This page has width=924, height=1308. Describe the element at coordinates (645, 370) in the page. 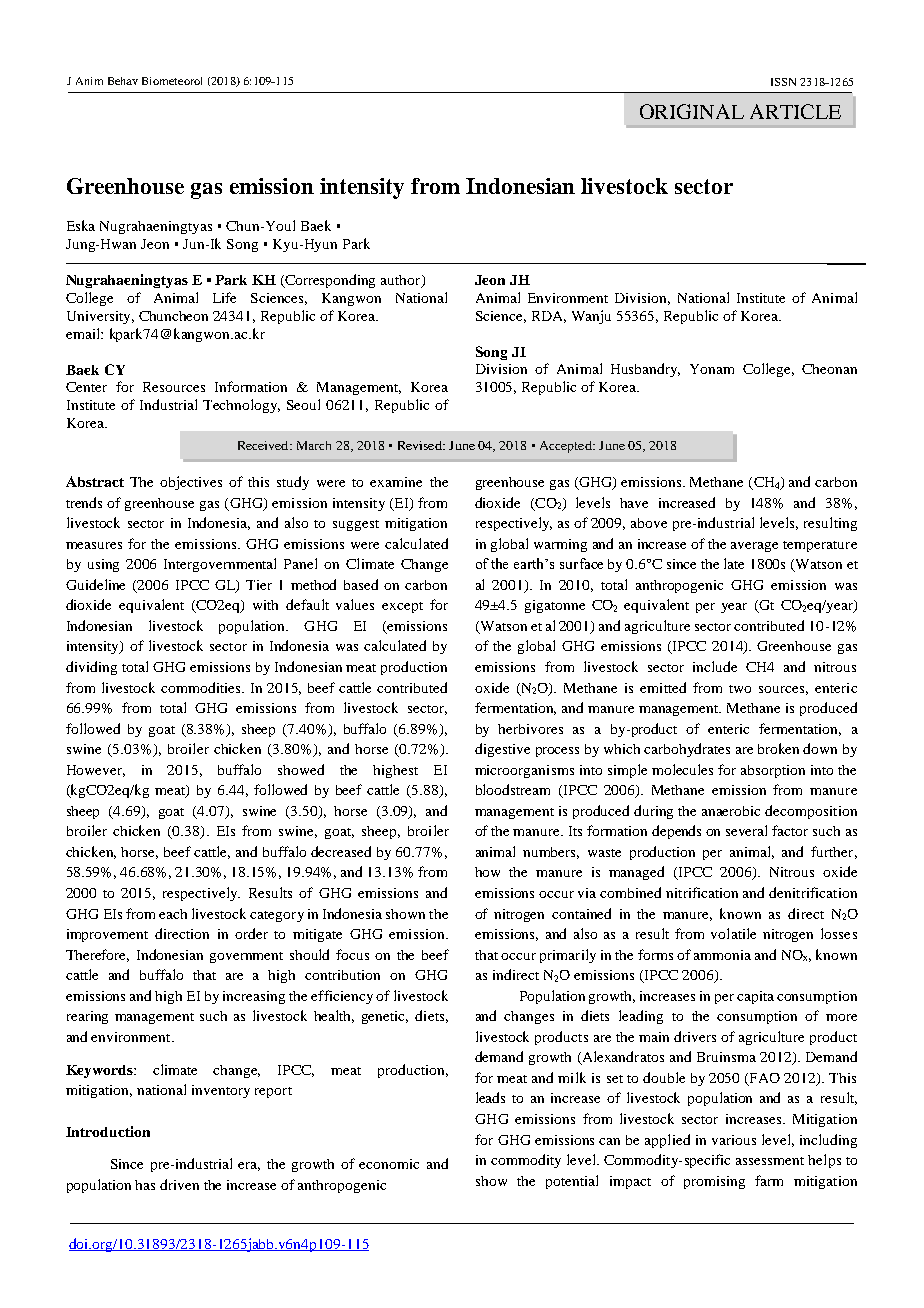

I see `Husbandry` at that location.
